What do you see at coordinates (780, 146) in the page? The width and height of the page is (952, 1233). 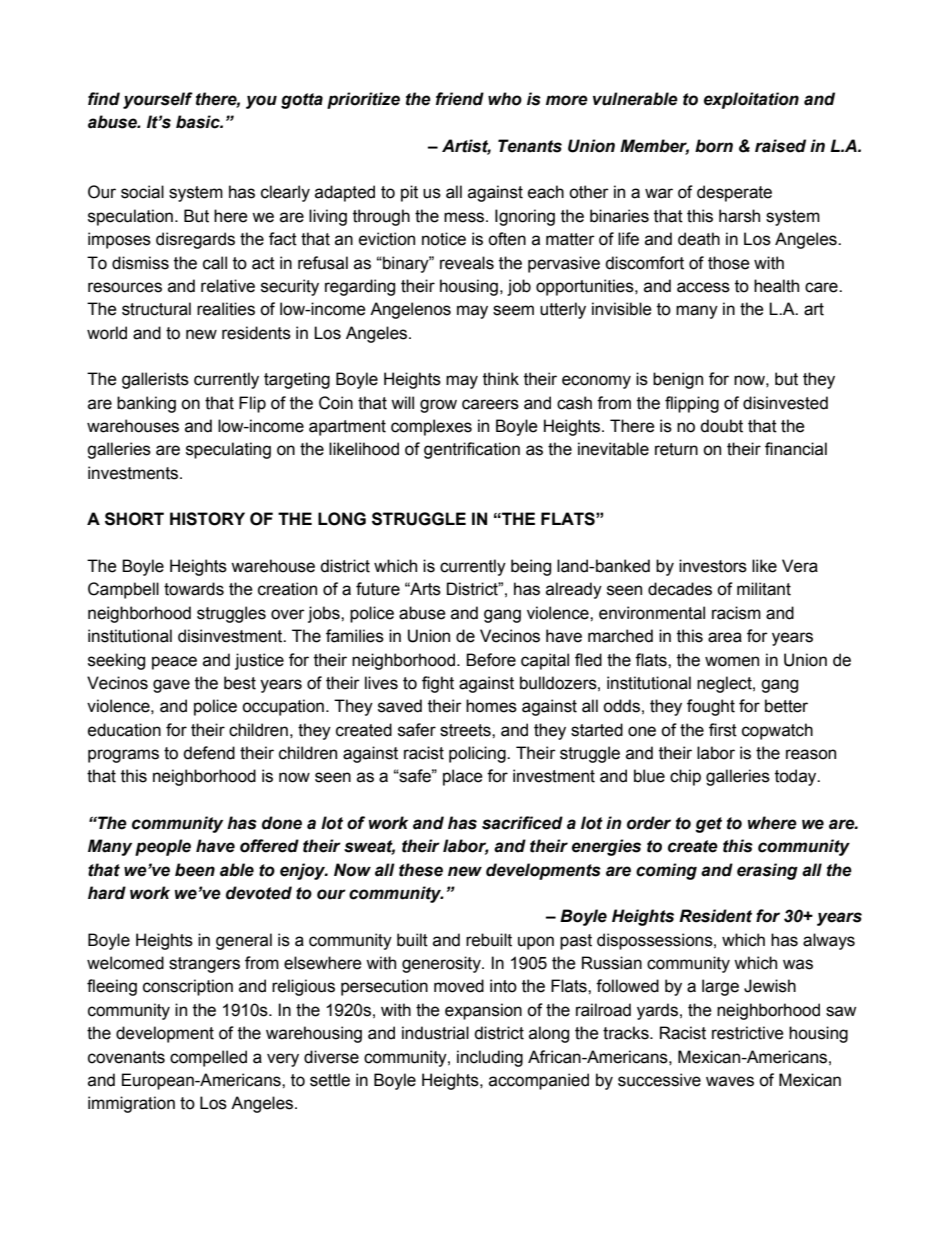 I see `raised` at bounding box center [780, 146].
